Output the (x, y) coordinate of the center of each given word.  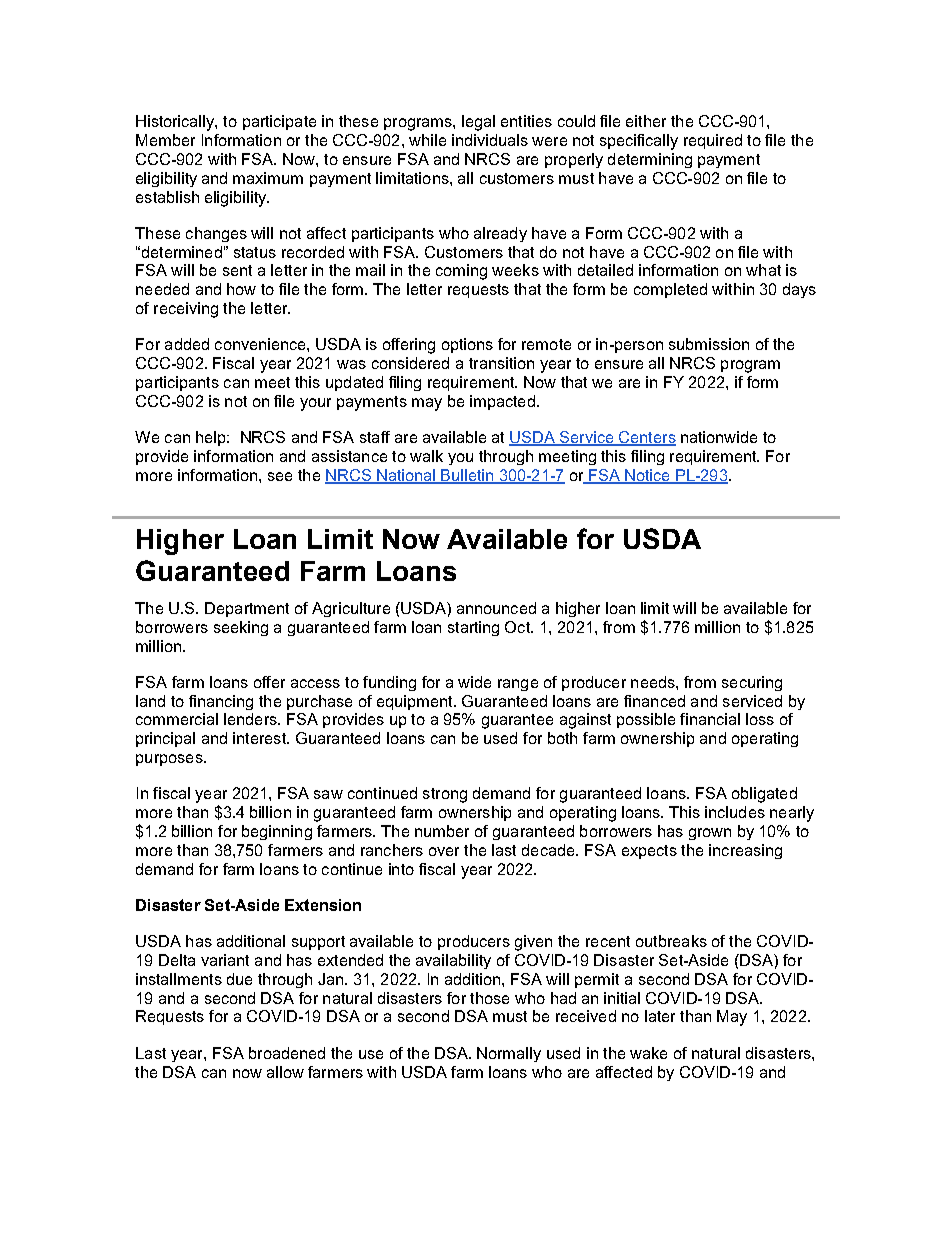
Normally (509, 1054)
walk (426, 456)
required (713, 141)
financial (710, 719)
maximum (268, 178)
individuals (490, 140)
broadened (287, 1053)
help (212, 438)
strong (445, 795)
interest (261, 738)
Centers (646, 438)
